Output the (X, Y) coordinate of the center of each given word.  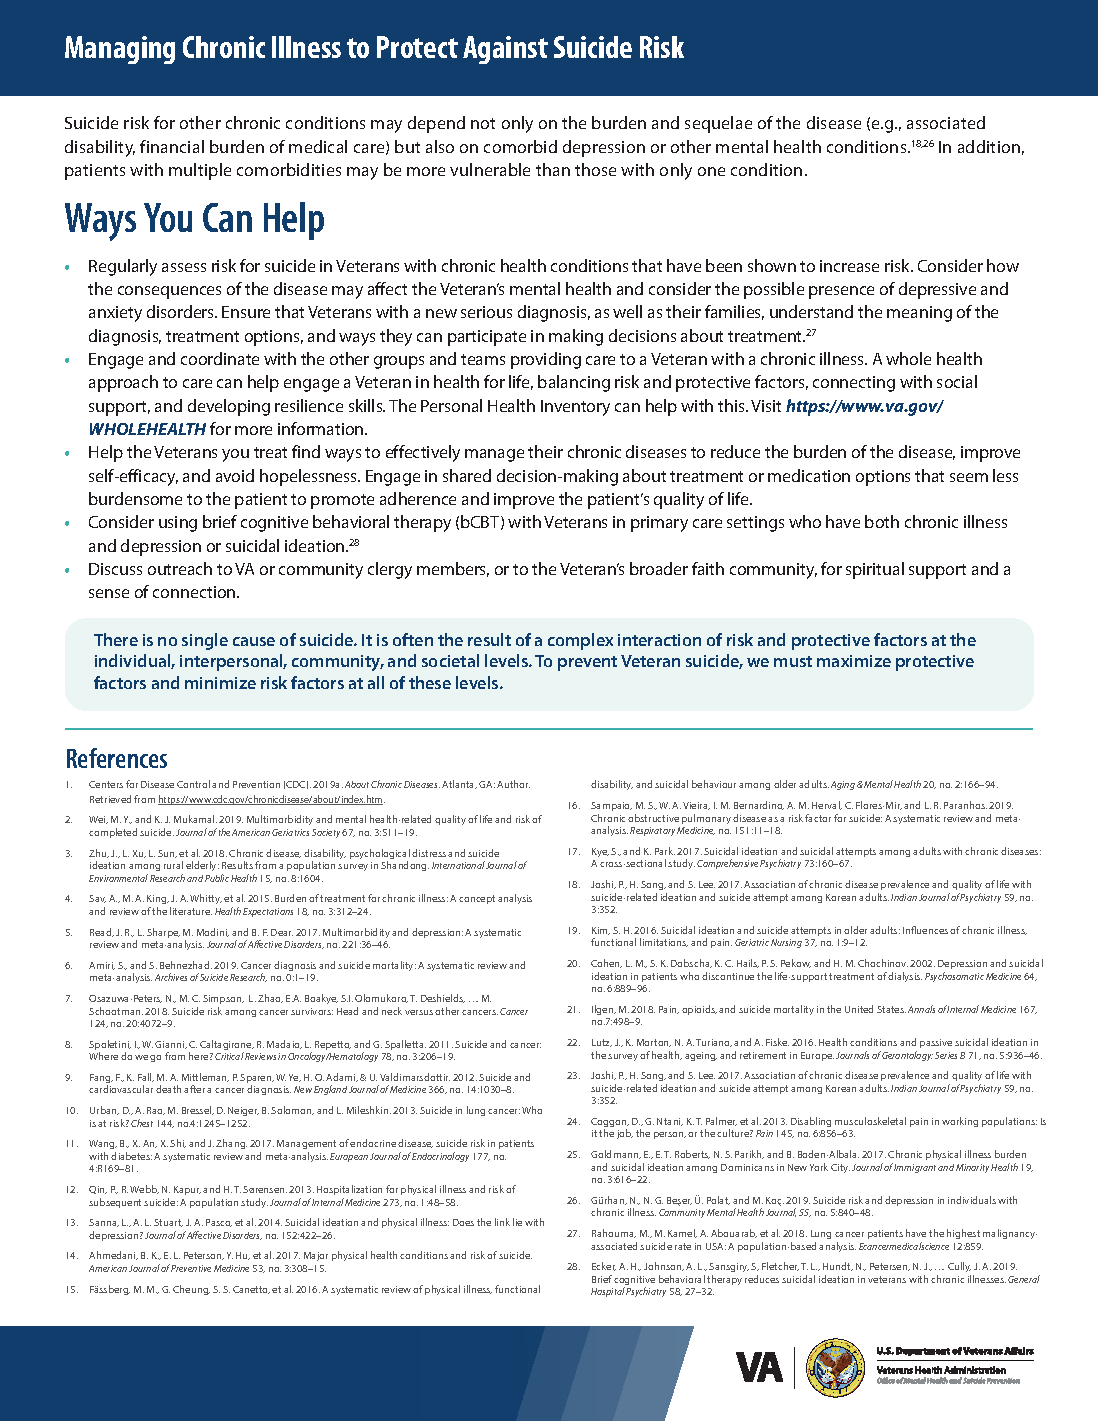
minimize (220, 683)
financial (172, 146)
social (957, 381)
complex (580, 641)
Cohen (606, 963)
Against (505, 50)
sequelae (718, 124)
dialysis (905, 977)
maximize (854, 661)
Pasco (219, 1223)
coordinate (220, 358)
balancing (574, 383)
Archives (171, 977)
